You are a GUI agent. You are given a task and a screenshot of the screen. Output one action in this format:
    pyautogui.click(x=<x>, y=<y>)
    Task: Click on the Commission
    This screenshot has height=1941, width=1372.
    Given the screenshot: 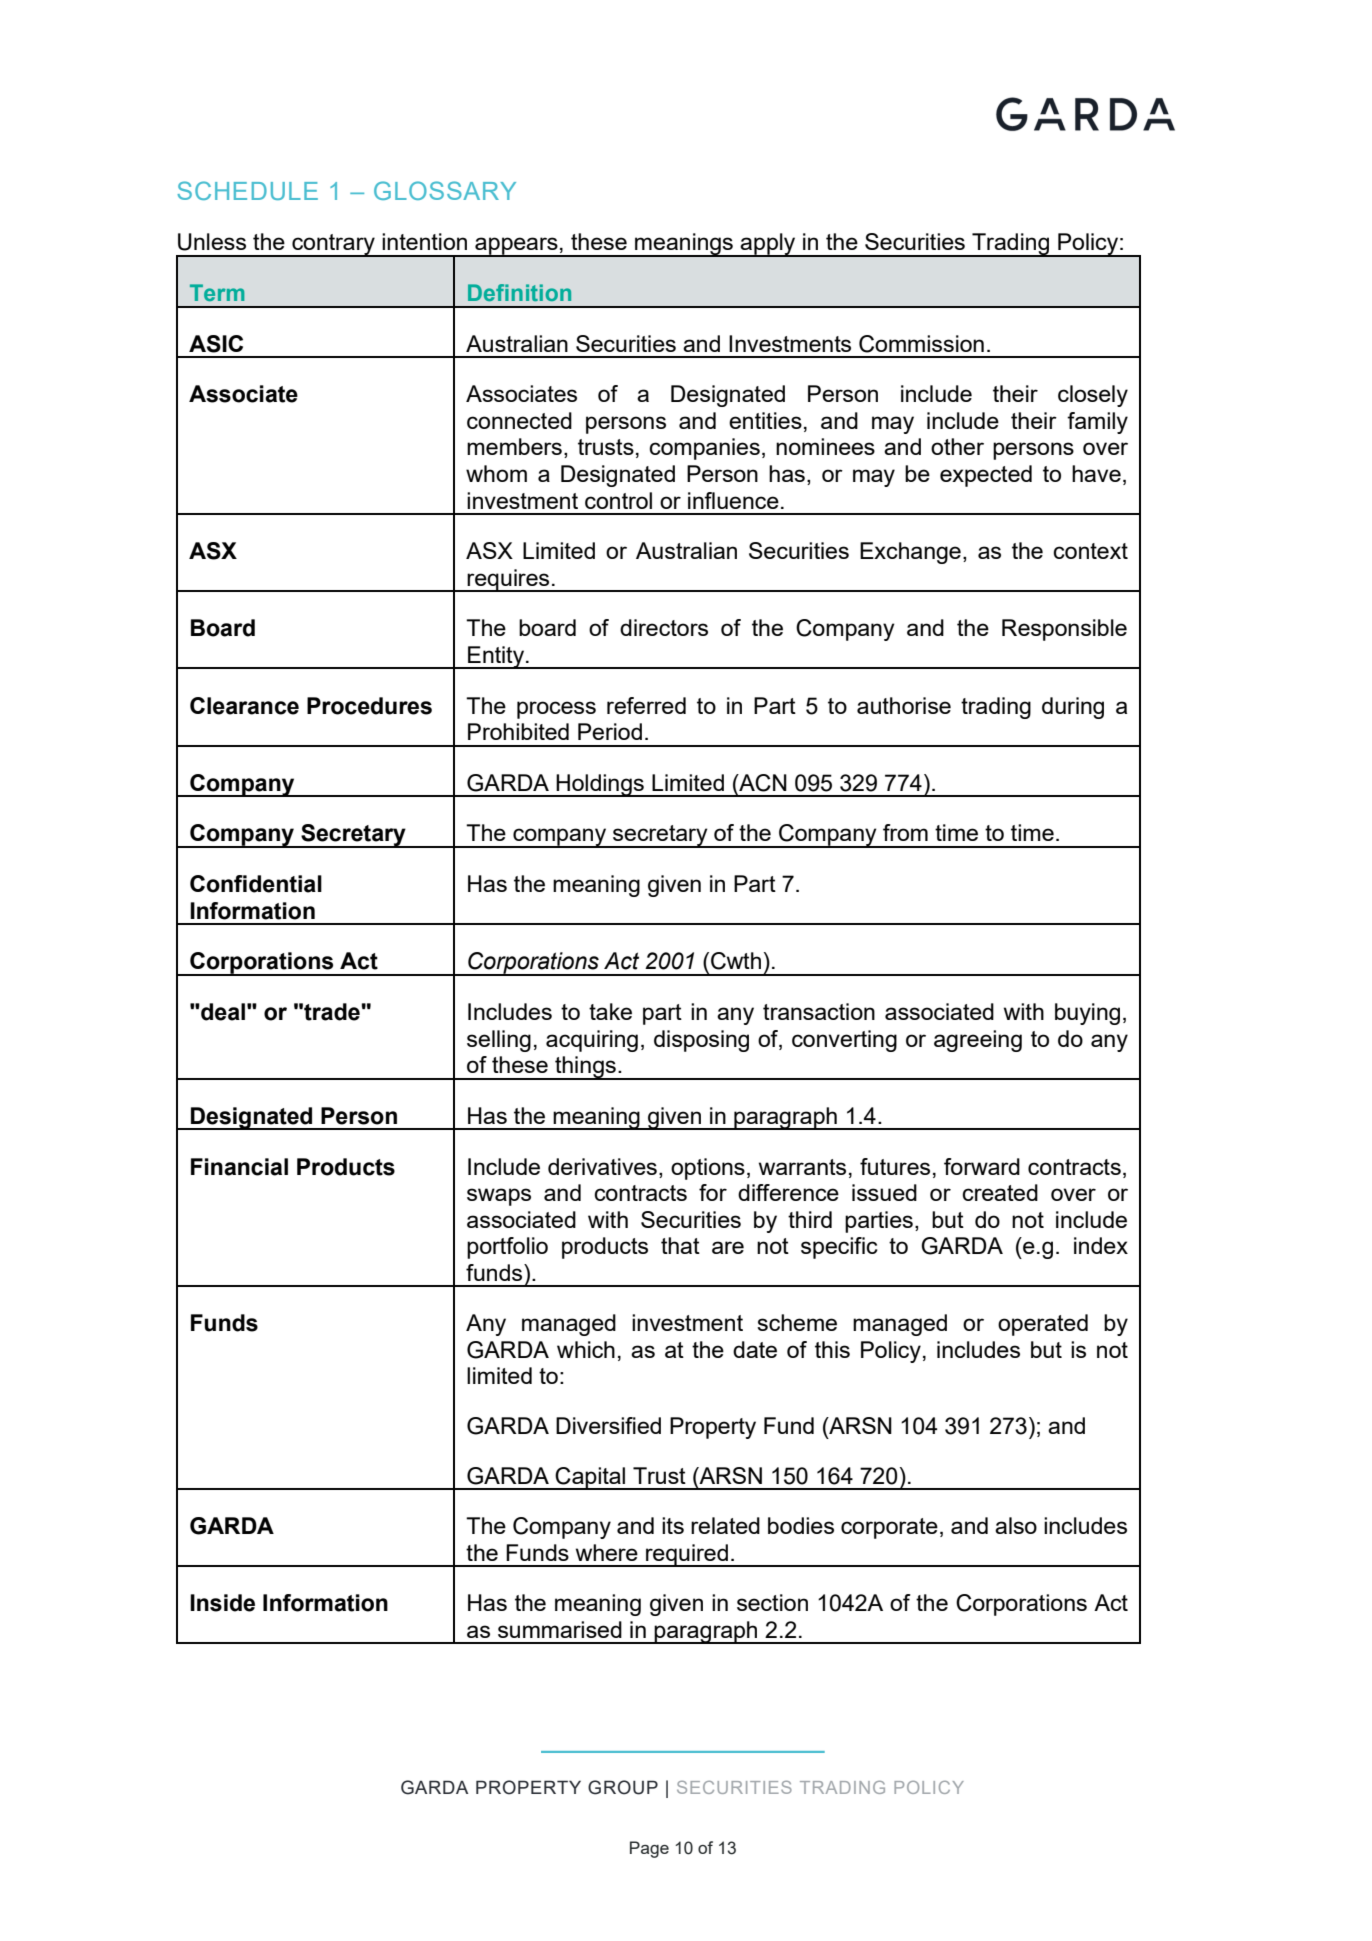 What is the action you would take?
    pyautogui.click(x=921, y=344)
